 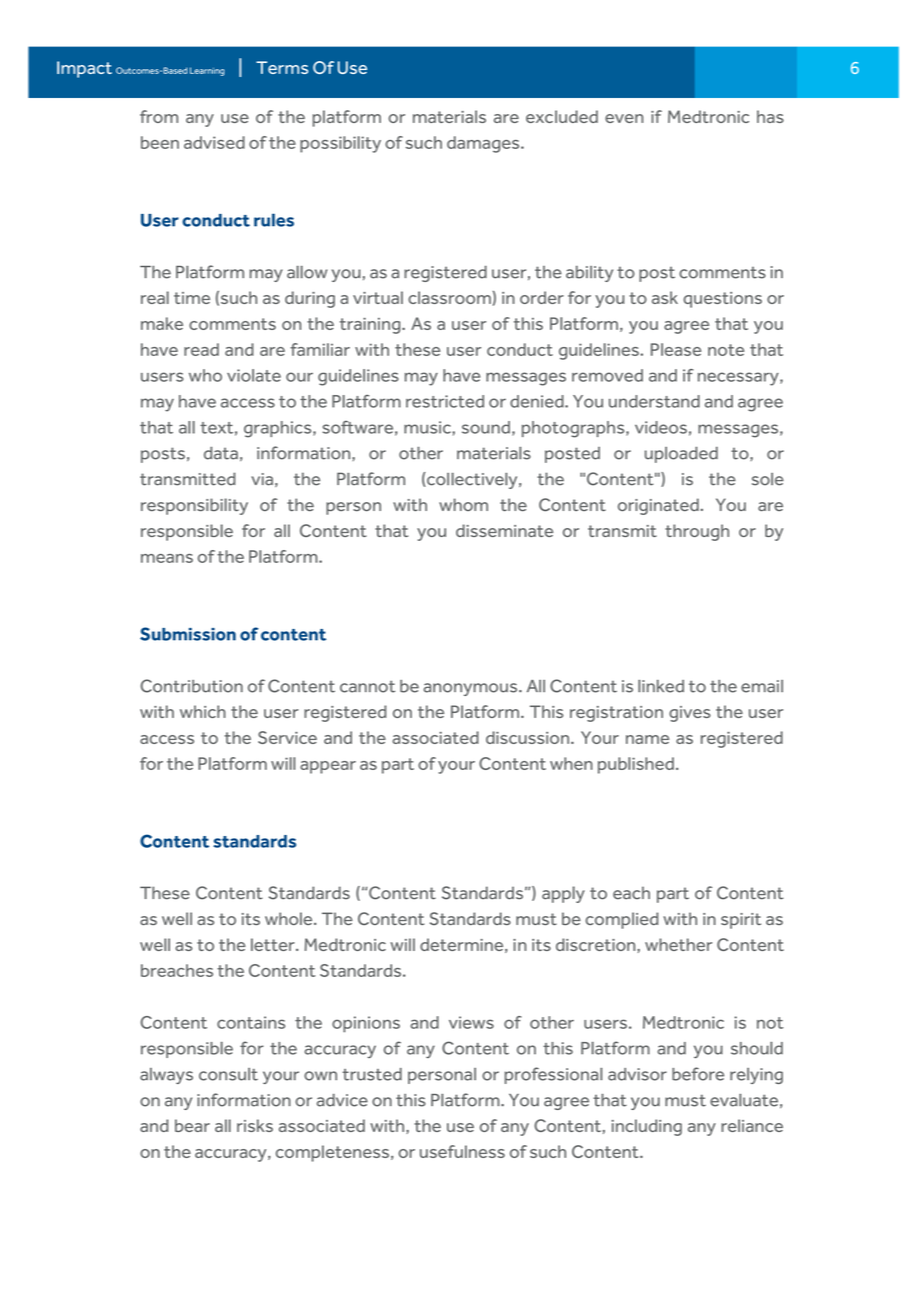 I want to click on Submission, so click(x=188, y=634).
